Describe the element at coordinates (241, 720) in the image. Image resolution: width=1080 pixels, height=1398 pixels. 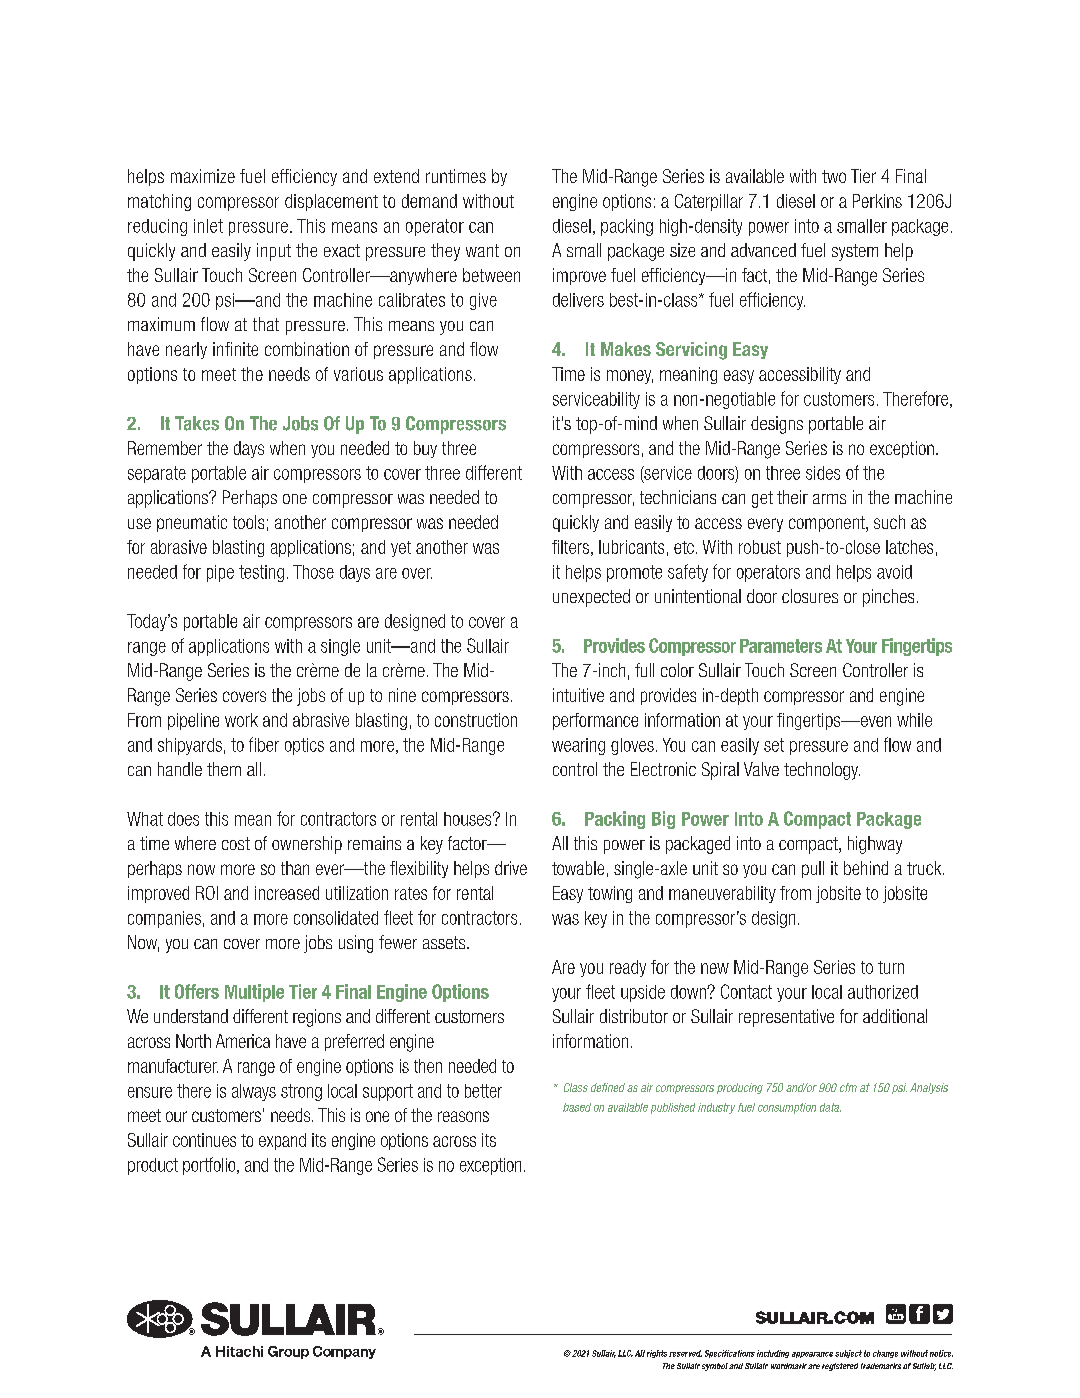
I see `work` at that location.
